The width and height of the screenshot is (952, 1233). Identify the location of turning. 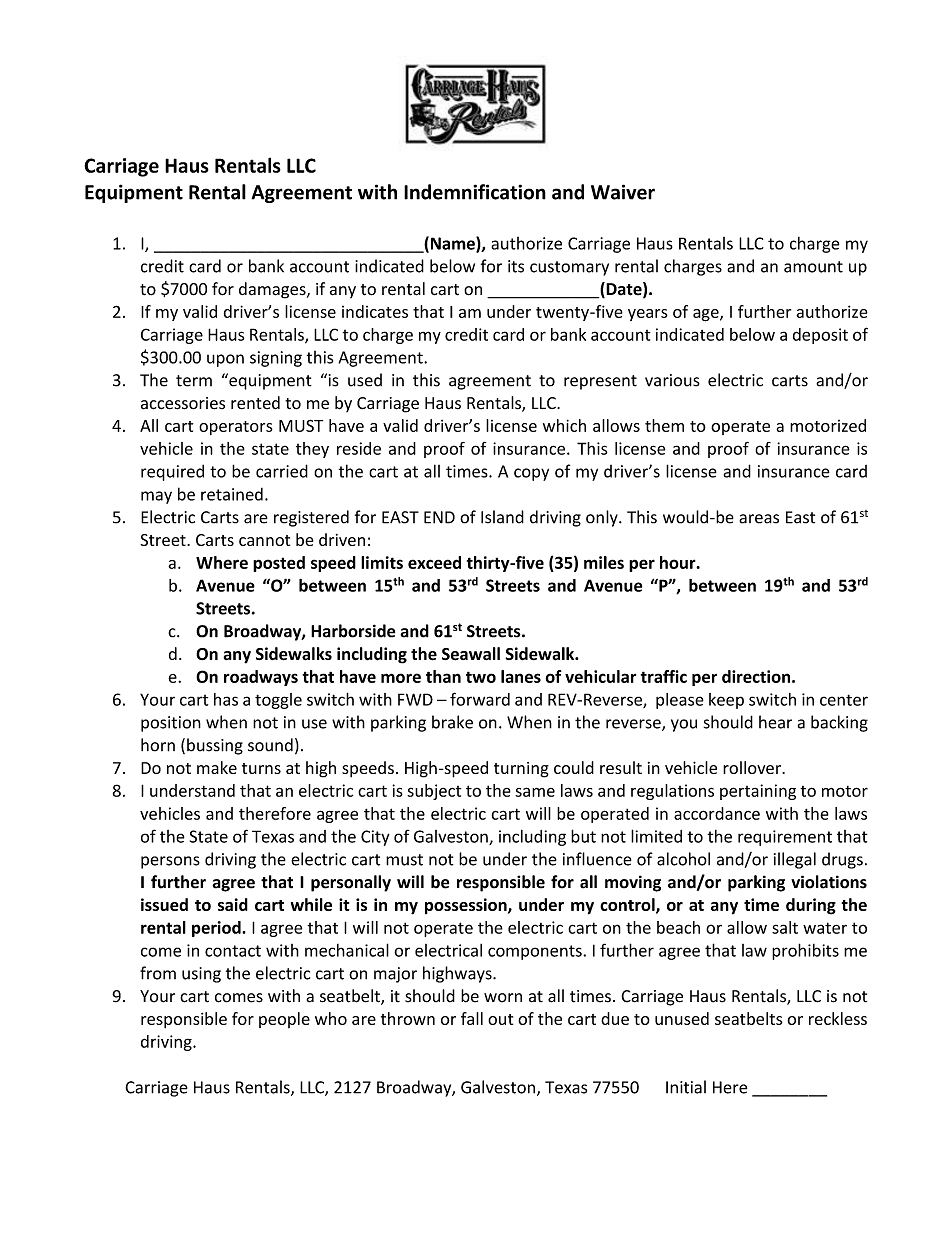
(521, 770).
